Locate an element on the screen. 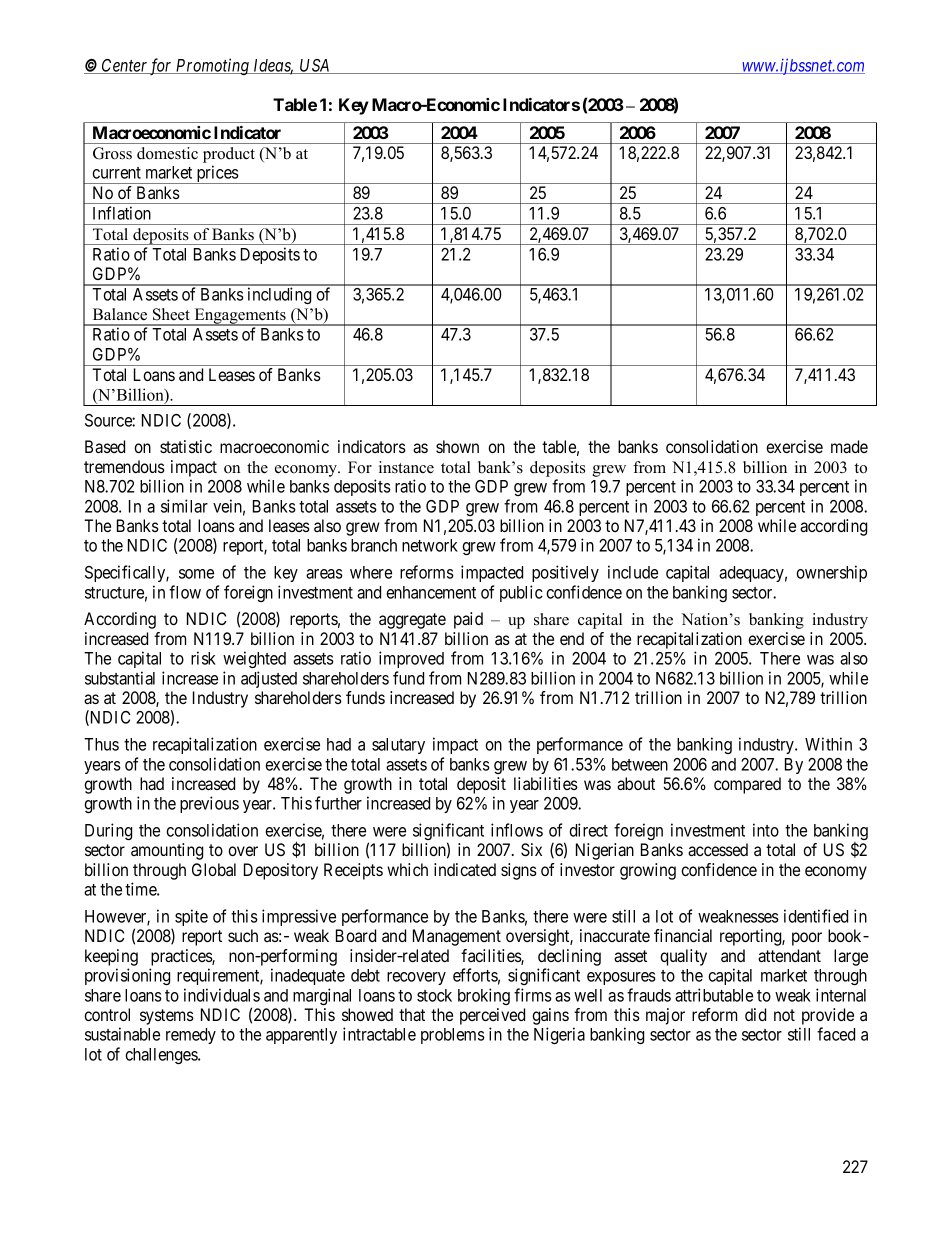 The height and width of the screenshot is (1233, 952). shown is located at coordinates (457, 446).
